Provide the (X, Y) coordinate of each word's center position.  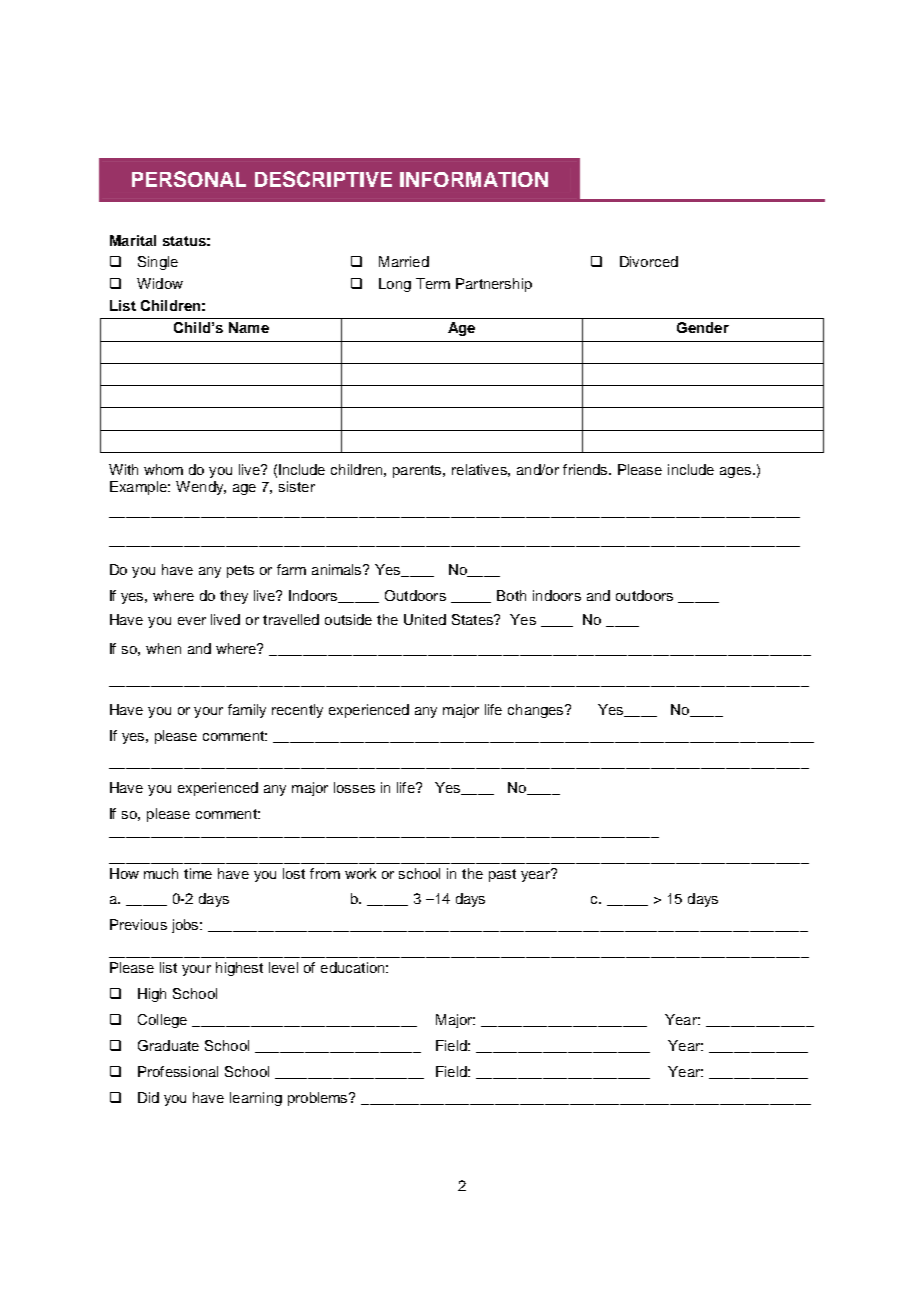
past (502, 875)
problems (319, 1099)
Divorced (649, 261)
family (247, 711)
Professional (178, 1071)
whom (163, 469)
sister (297, 486)
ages (737, 472)
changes (537, 711)
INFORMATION (474, 179)
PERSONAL (189, 179)
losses (354, 787)
